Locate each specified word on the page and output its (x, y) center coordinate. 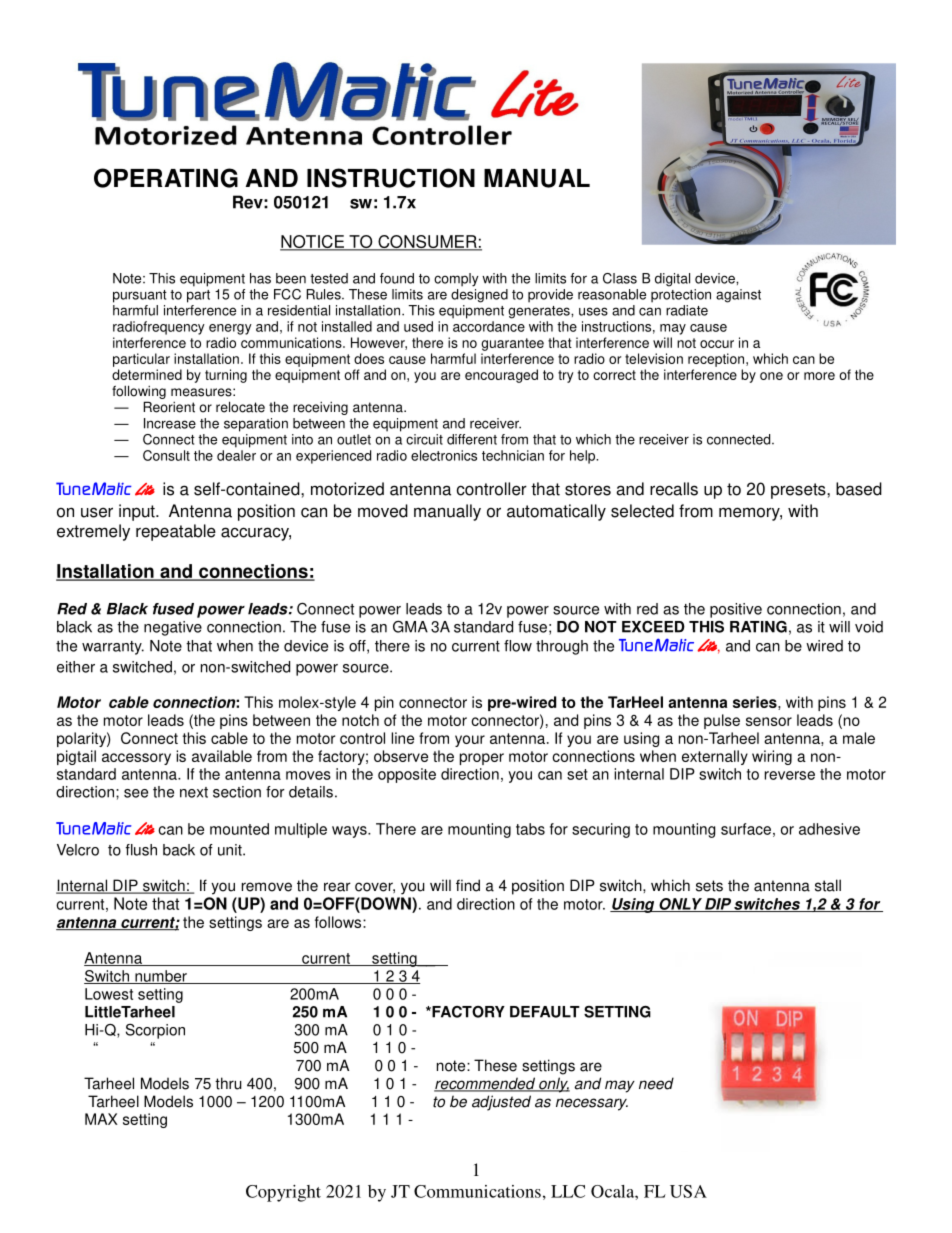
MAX (101, 1119)
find (468, 885)
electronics (444, 455)
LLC (568, 1191)
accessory (136, 759)
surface (746, 829)
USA (688, 1191)
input (138, 512)
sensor (769, 721)
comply (456, 280)
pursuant (140, 296)
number (161, 977)
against (738, 296)
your (470, 741)
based (859, 489)
